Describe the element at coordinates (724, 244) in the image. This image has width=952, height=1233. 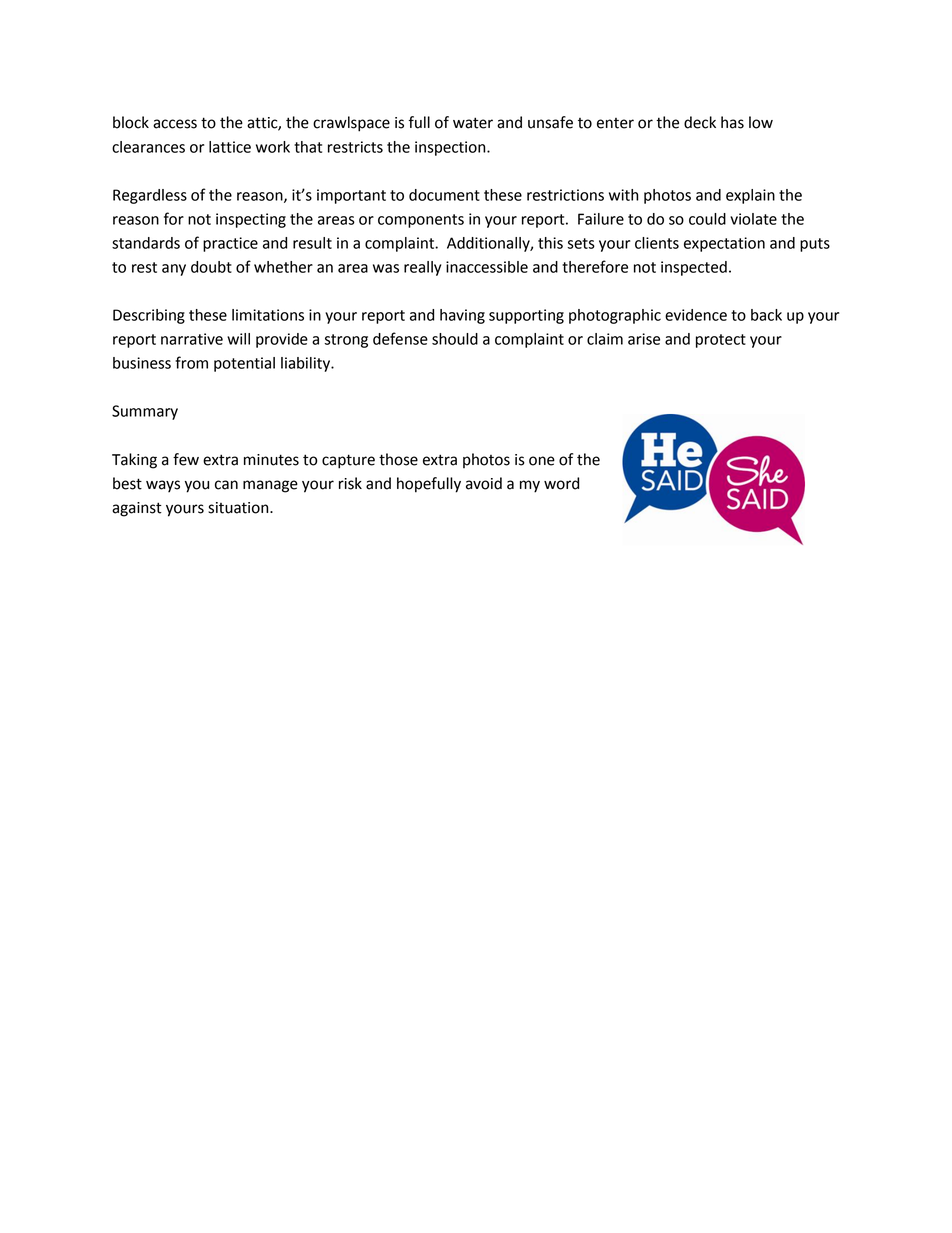
I see `expectation` at that location.
